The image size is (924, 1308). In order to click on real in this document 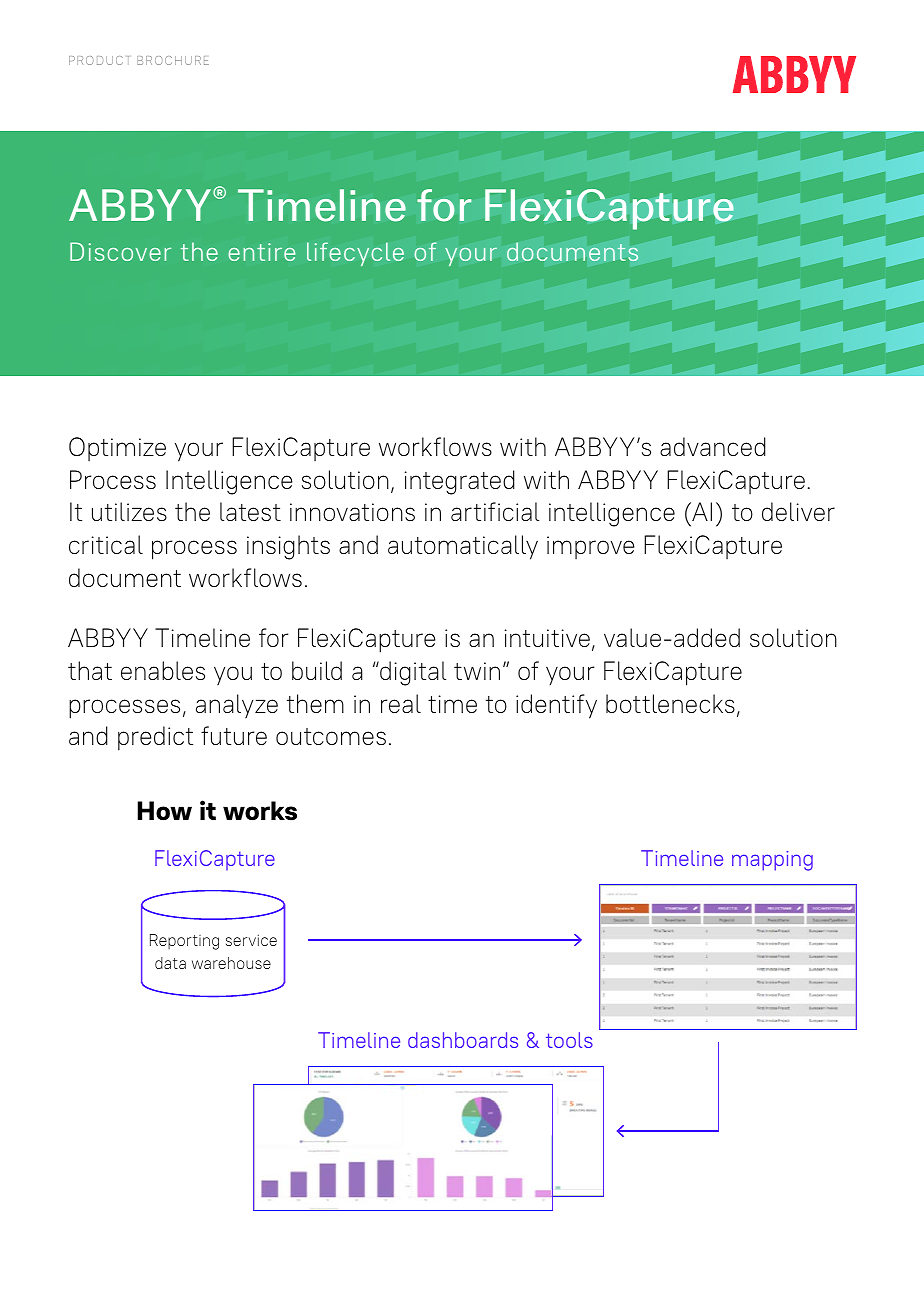, I will do `click(401, 703)`.
